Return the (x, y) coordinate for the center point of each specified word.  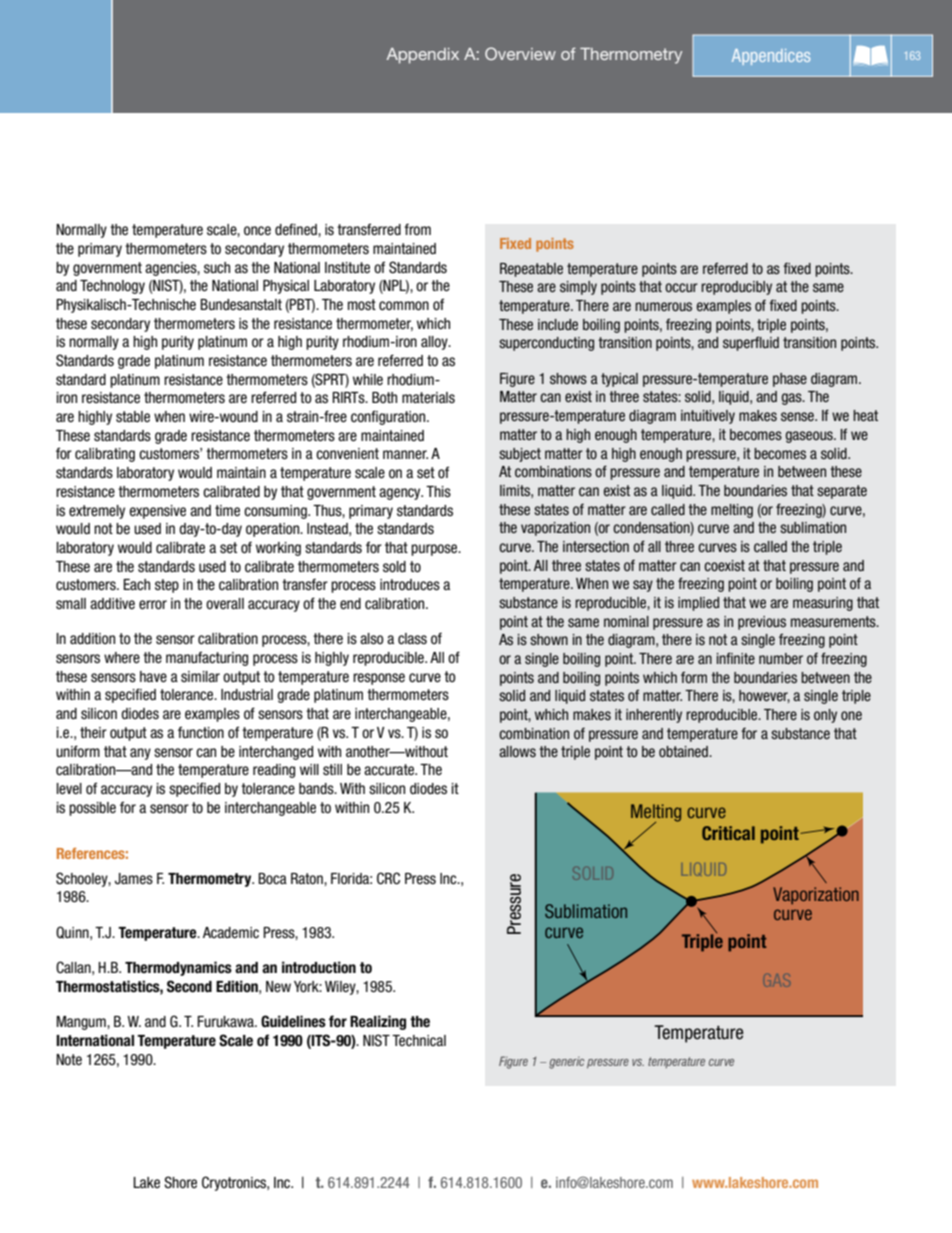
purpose (435, 550)
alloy (435, 343)
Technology (112, 287)
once (257, 231)
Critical (728, 833)
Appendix (423, 56)
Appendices (771, 57)
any (140, 754)
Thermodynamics (178, 968)
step (167, 586)
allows (517, 751)
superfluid (751, 343)
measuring (823, 604)
